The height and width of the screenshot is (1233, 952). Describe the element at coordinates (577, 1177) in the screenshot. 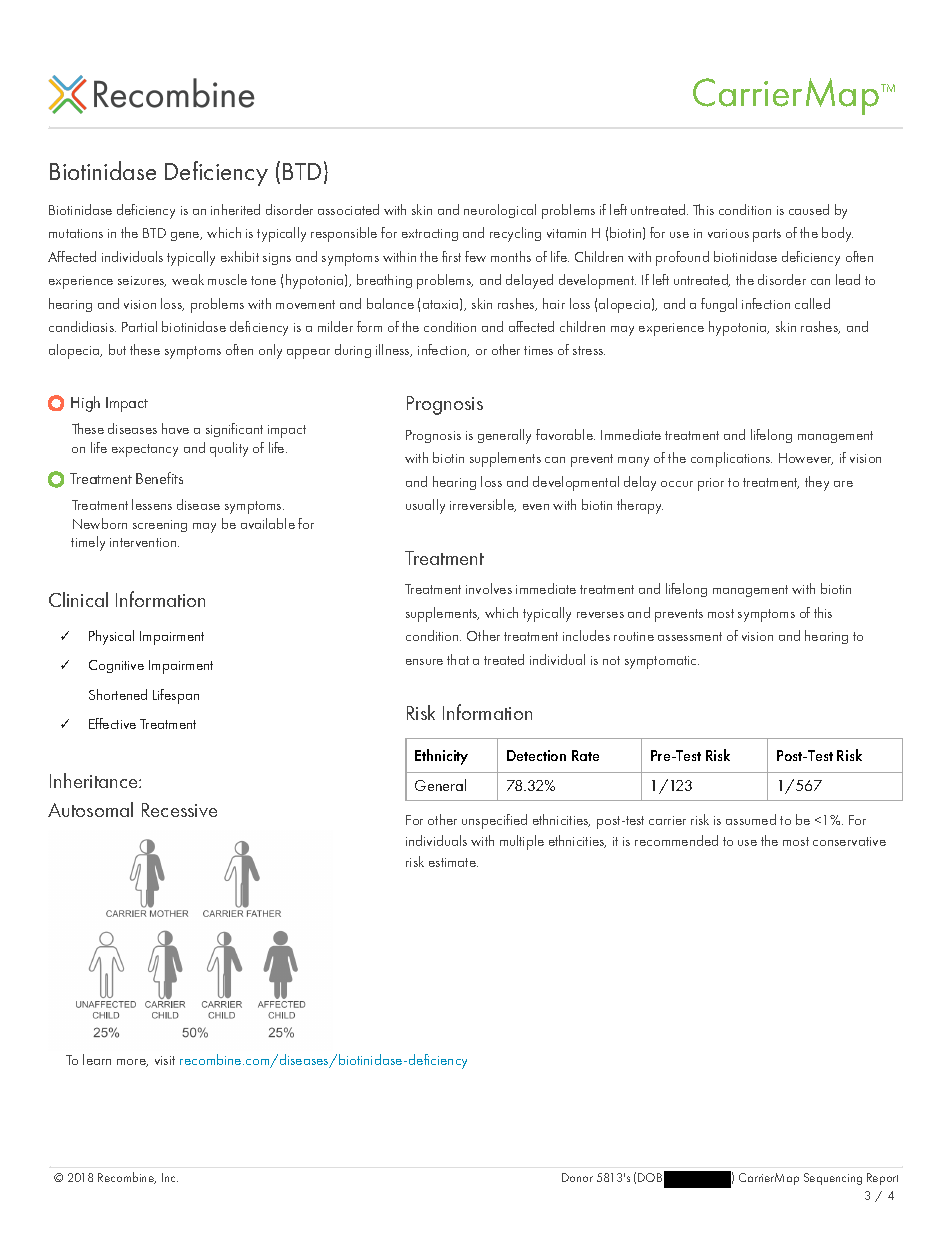

I see `Donor` at that location.
